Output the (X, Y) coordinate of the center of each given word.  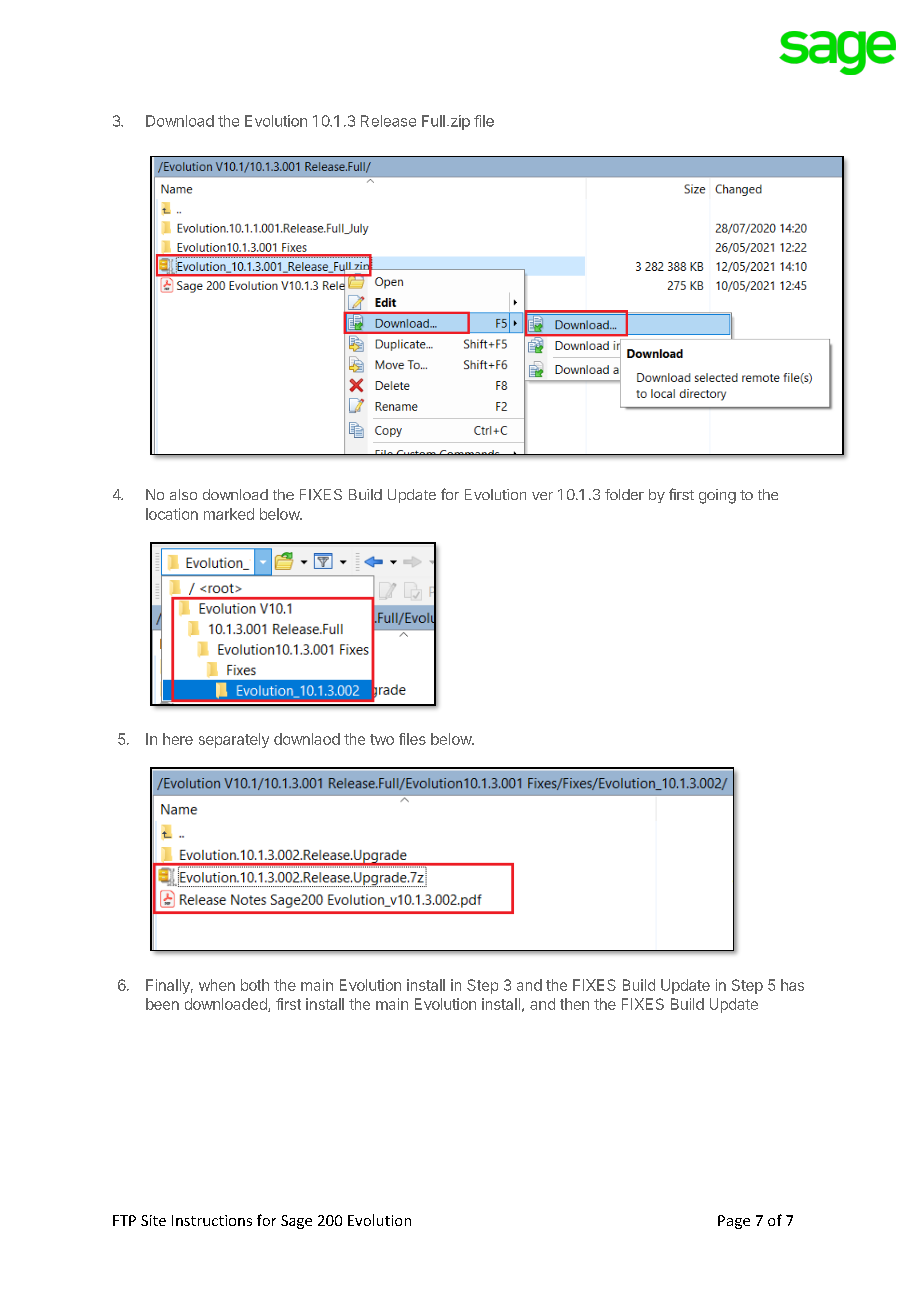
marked (229, 514)
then (574, 1004)
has (792, 985)
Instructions (212, 1220)
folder (624, 494)
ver (542, 496)
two (382, 739)
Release (388, 121)
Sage (296, 1222)
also (183, 494)
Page (734, 1222)
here (178, 739)
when (217, 985)
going (717, 496)
